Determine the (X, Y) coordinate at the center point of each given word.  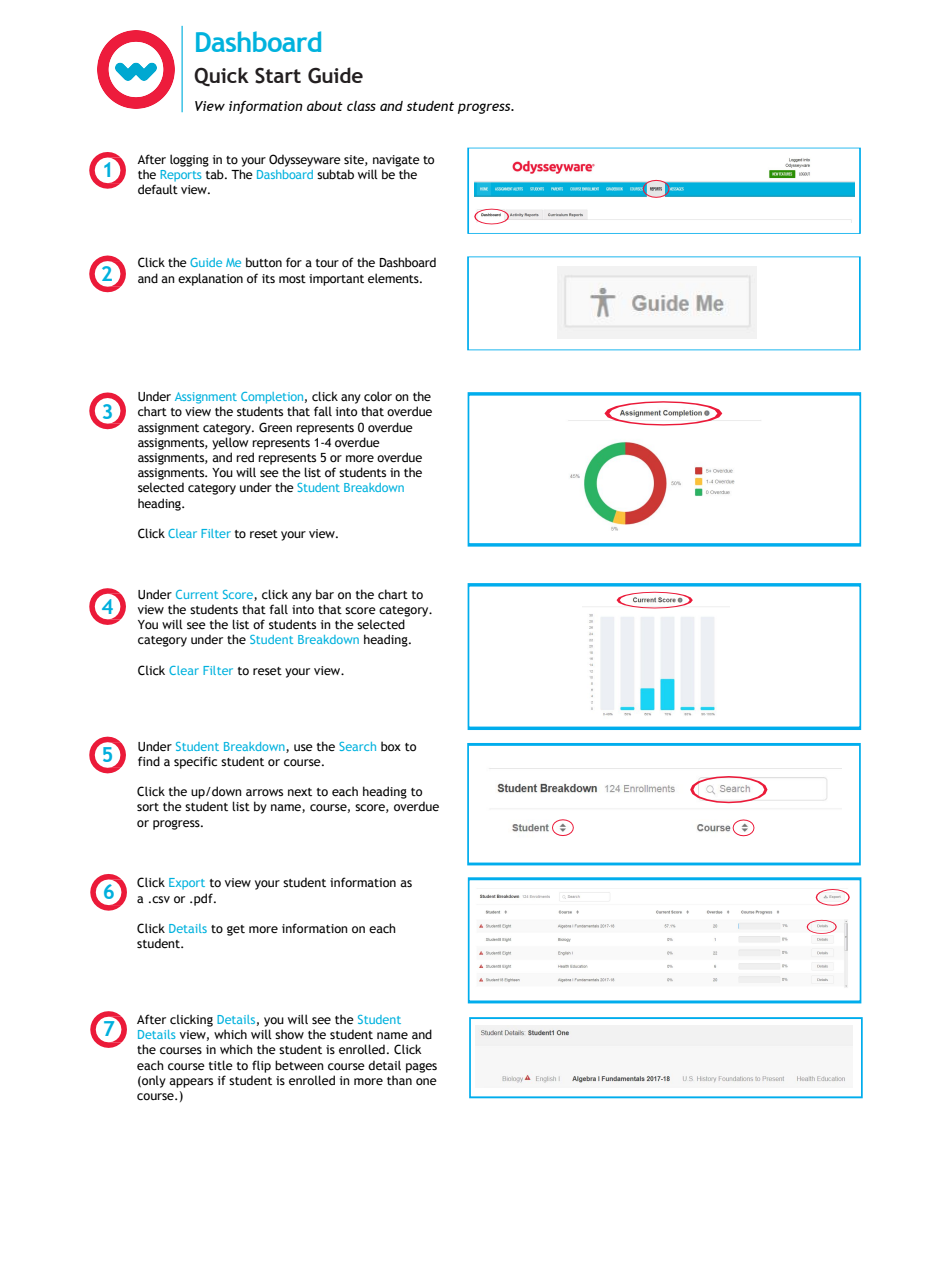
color (378, 396)
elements (394, 278)
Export (187, 884)
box (391, 746)
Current (197, 594)
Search (357, 746)
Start (278, 75)
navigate (396, 161)
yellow (230, 443)
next (300, 792)
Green (275, 427)
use (303, 747)
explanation (210, 279)
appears (191, 1083)
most (292, 279)
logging (189, 160)
